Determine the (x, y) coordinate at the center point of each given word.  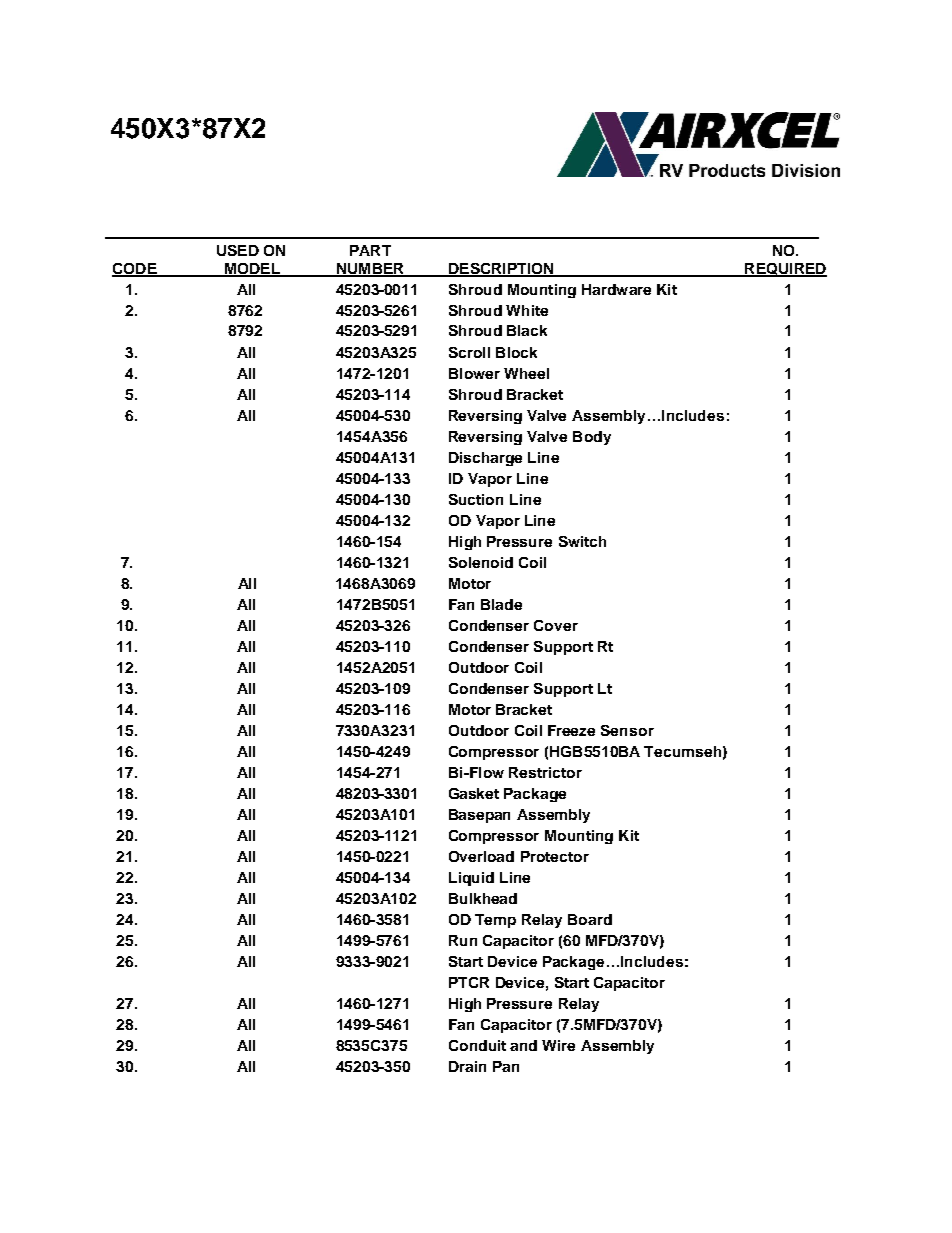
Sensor (627, 730)
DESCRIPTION (501, 269)
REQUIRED (785, 270)
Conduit (477, 1045)
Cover (556, 625)
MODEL (252, 269)
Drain (467, 1066)
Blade (501, 604)
